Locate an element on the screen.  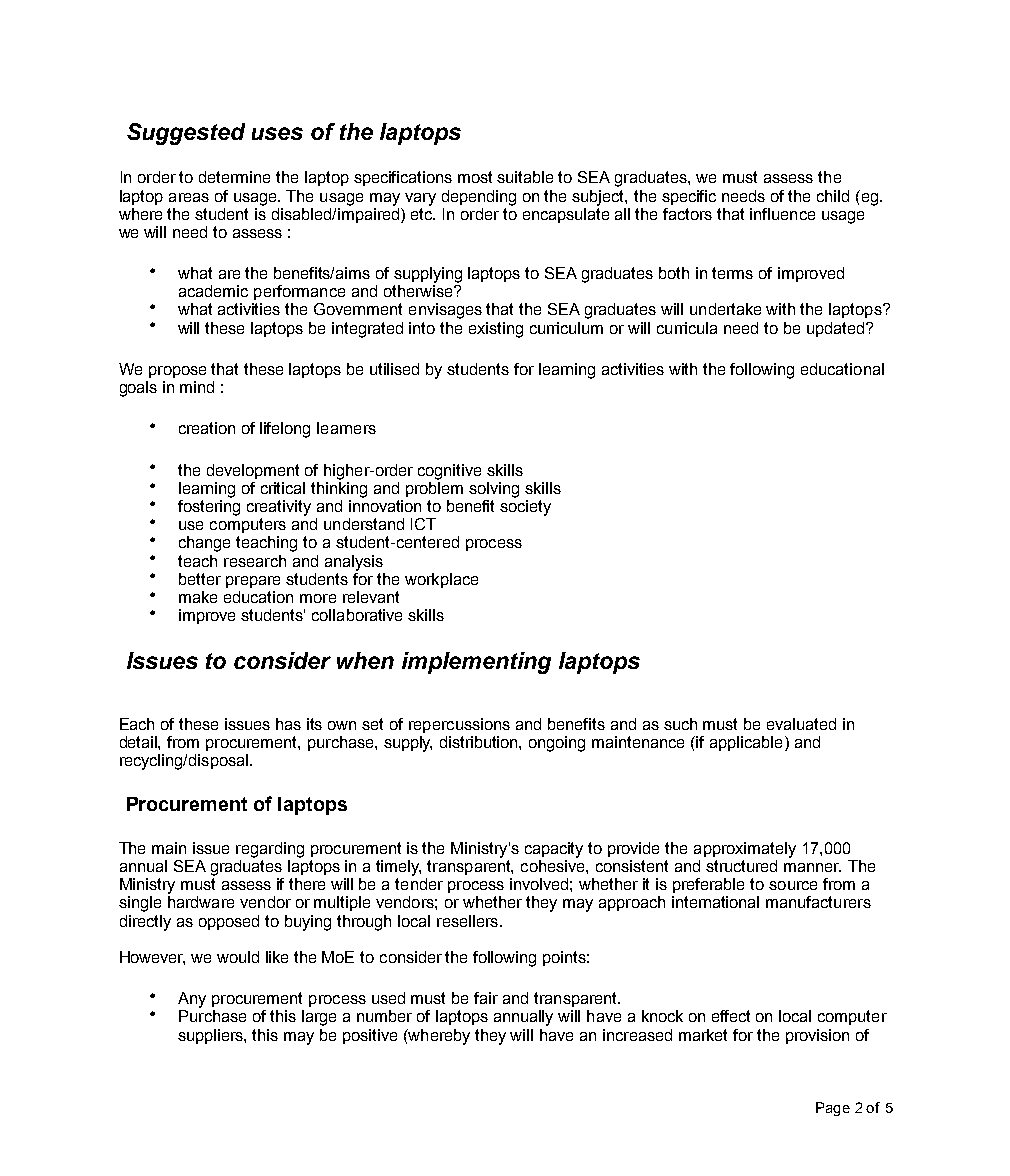
Any is located at coordinates (192, 1000).
